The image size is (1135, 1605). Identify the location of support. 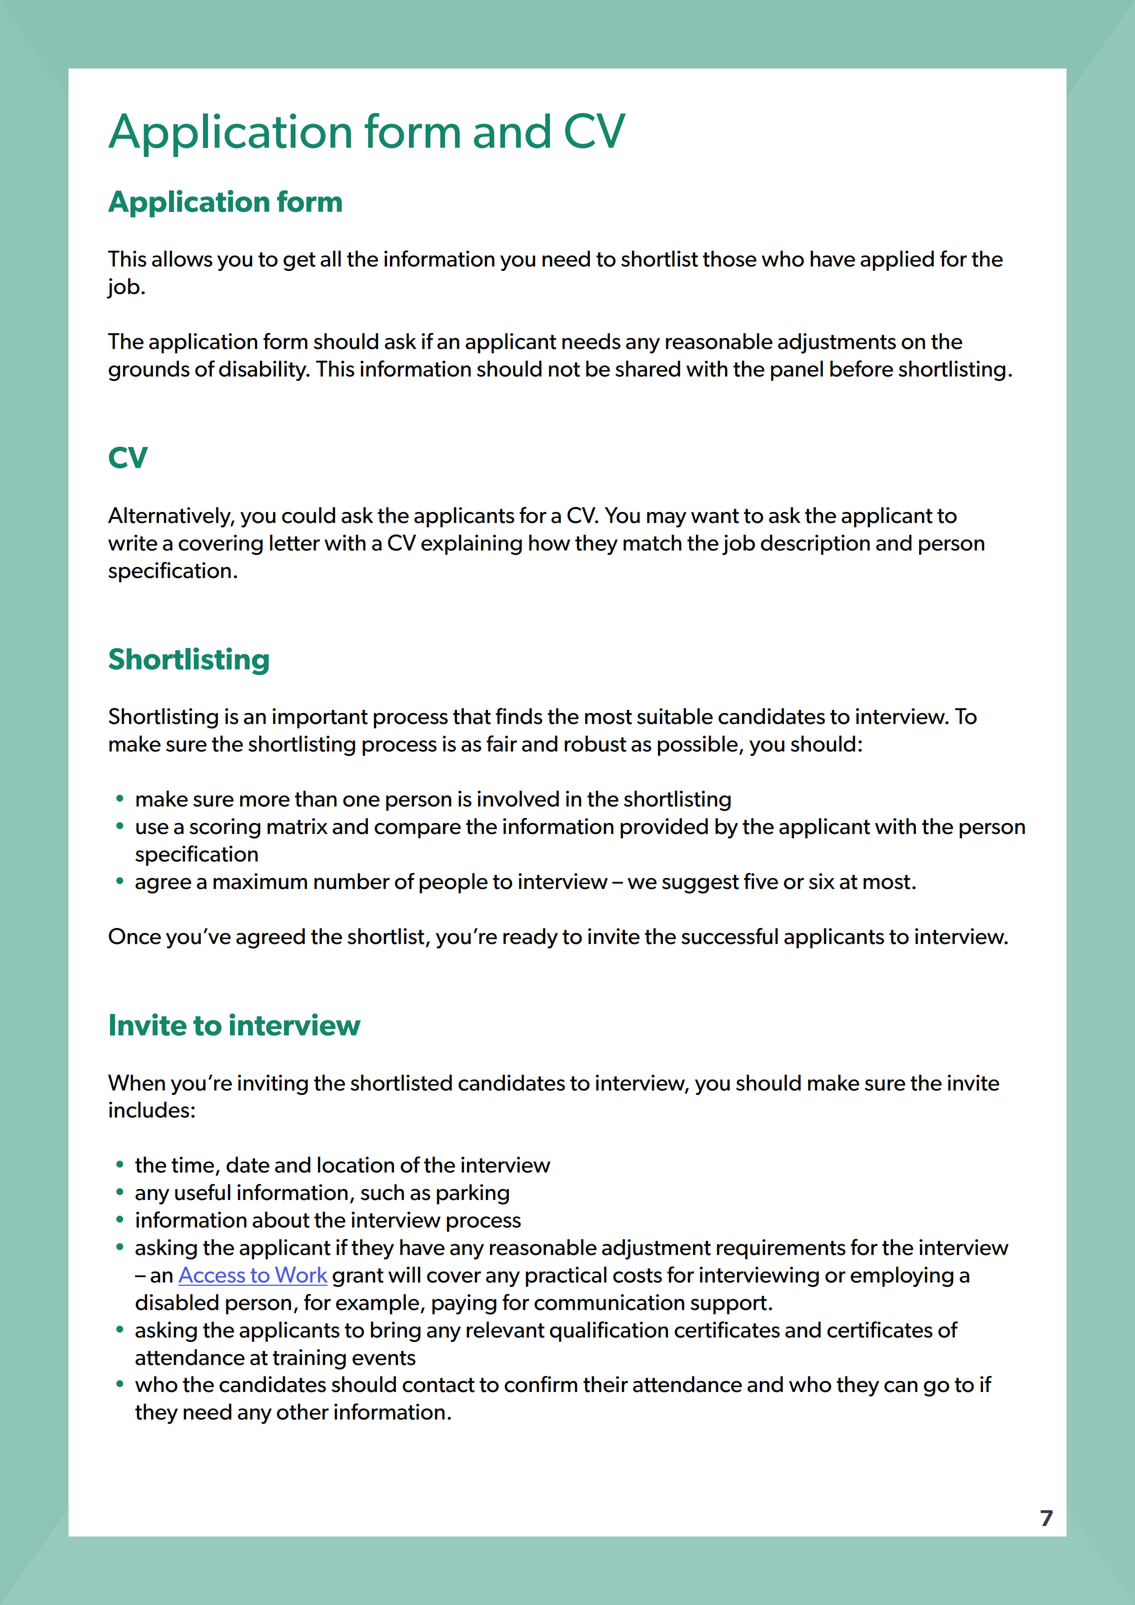
(729, 1305).
